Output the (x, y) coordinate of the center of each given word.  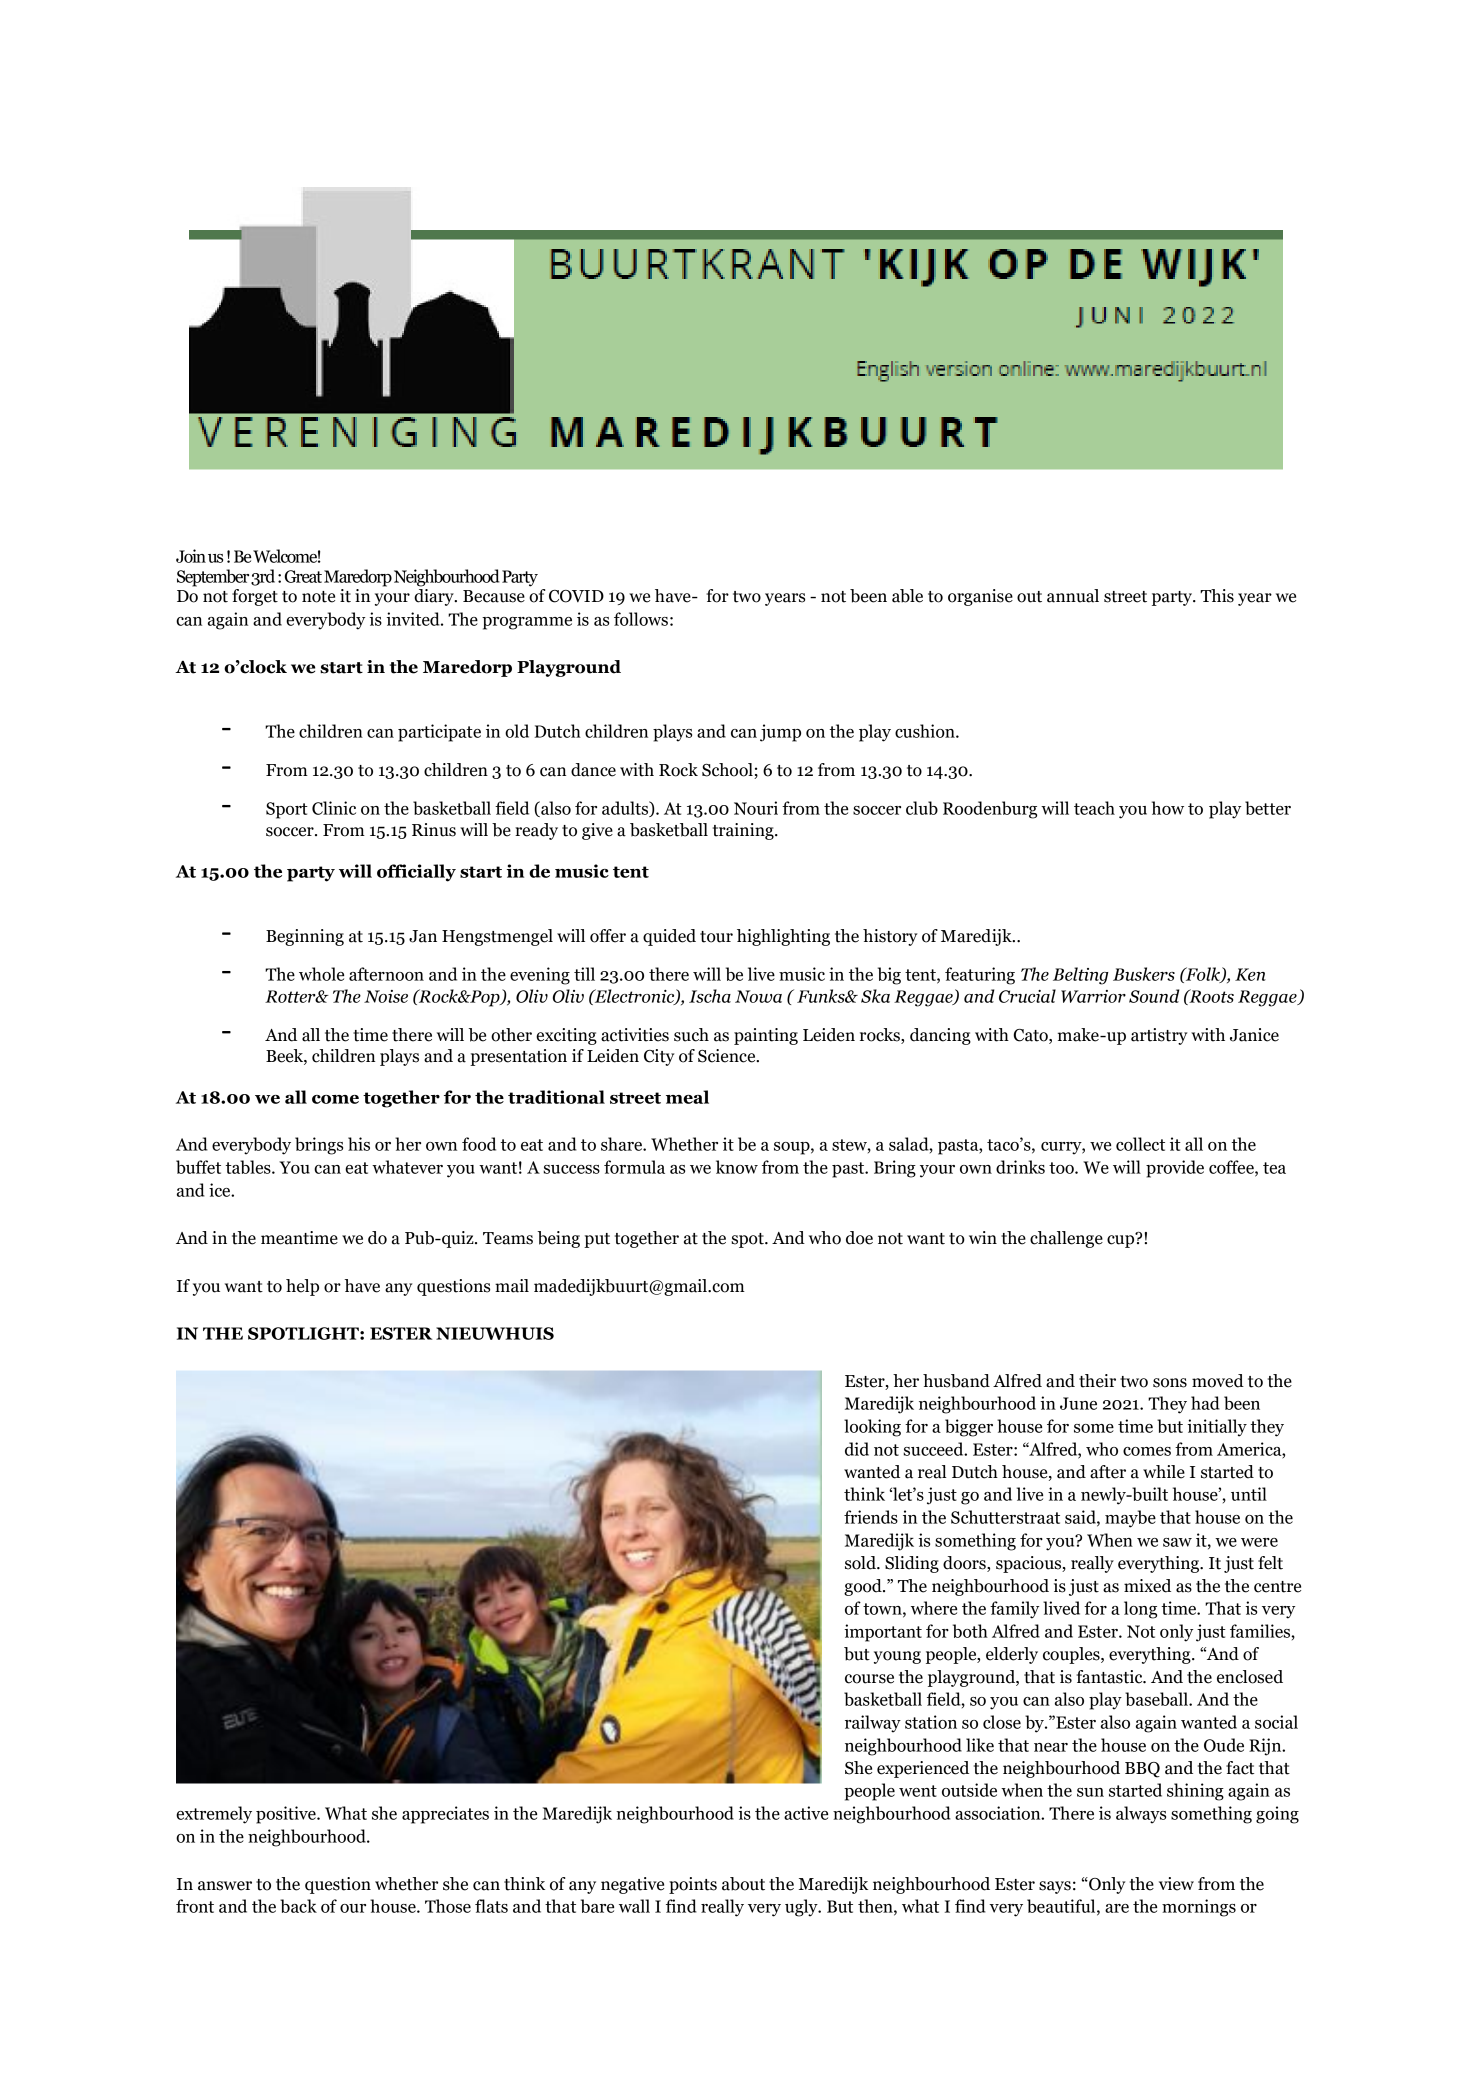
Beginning (305, 937)
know (737, 1167)
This (1217, 596)
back (298, 1906)
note (318, 597)
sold (861, 1563)
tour (716, 937)
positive (287, 1815)
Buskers (1144, 974)
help (302, 1287)
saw (1177, 1542)
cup (1122, 1240)
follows (641, 619)
